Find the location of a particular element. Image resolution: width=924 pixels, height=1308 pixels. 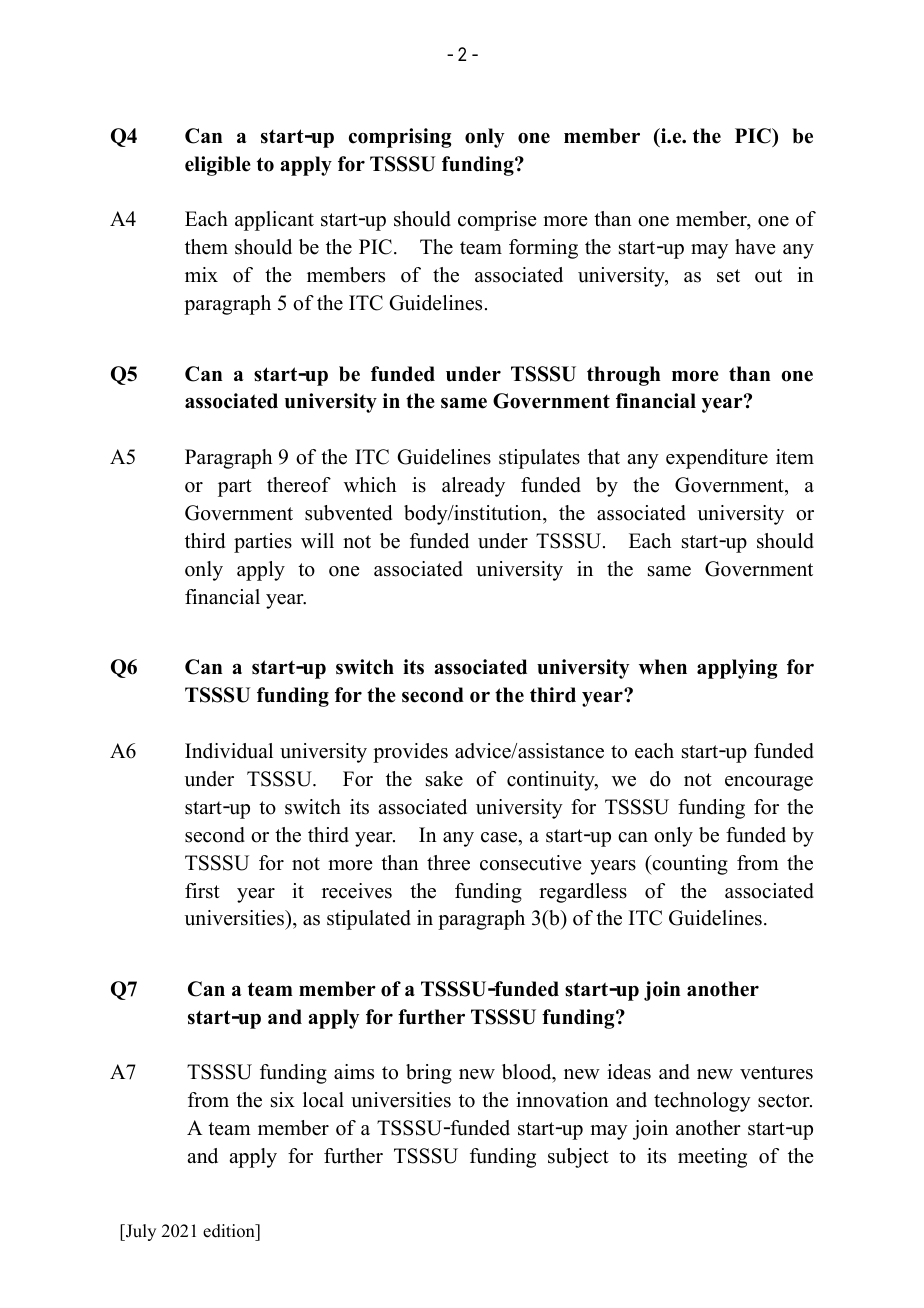

three is located at coordinates (448, 863).
